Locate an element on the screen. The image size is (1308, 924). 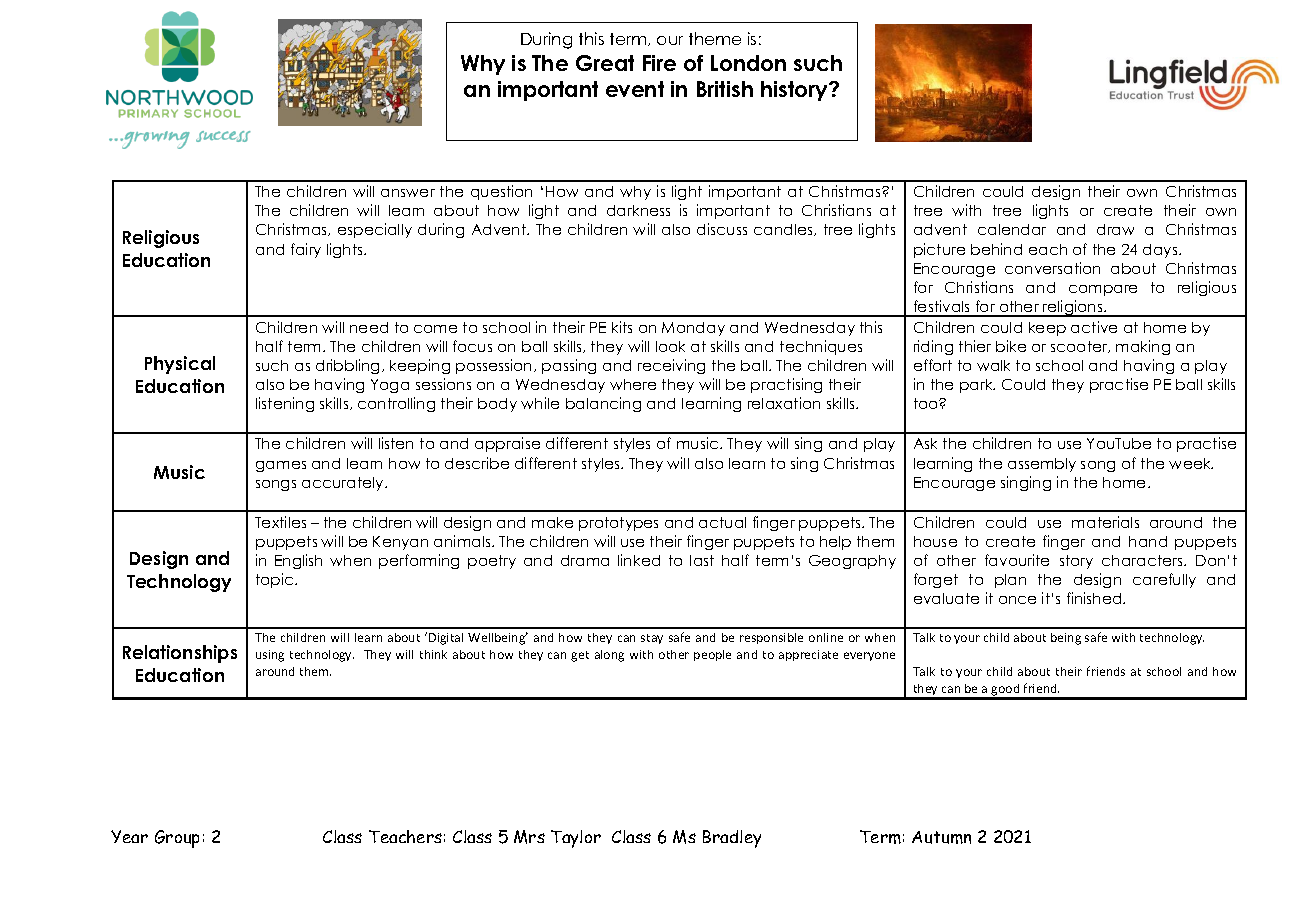
answer is located at coordinates (408, 193).
